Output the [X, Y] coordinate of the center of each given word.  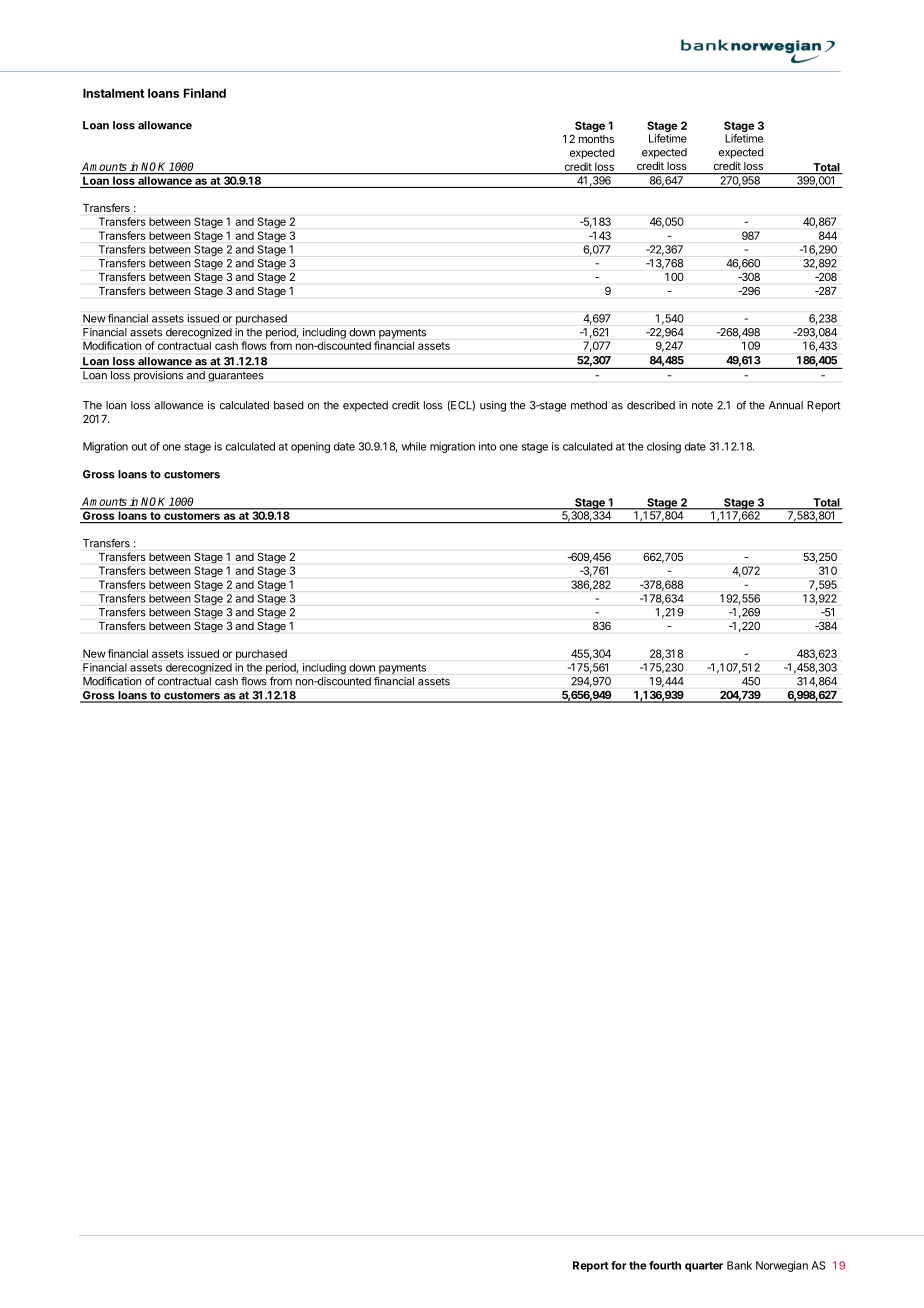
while [414, 446]
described [651, 405]
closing [664, 447]
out [139, 447]
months [596, 139]
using [493, 406]
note [702, 406]
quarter [704, 1267]
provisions [158, 376]
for [619, 1265]
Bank [739, 1265]
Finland [205, 93]
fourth [665, 1265]
